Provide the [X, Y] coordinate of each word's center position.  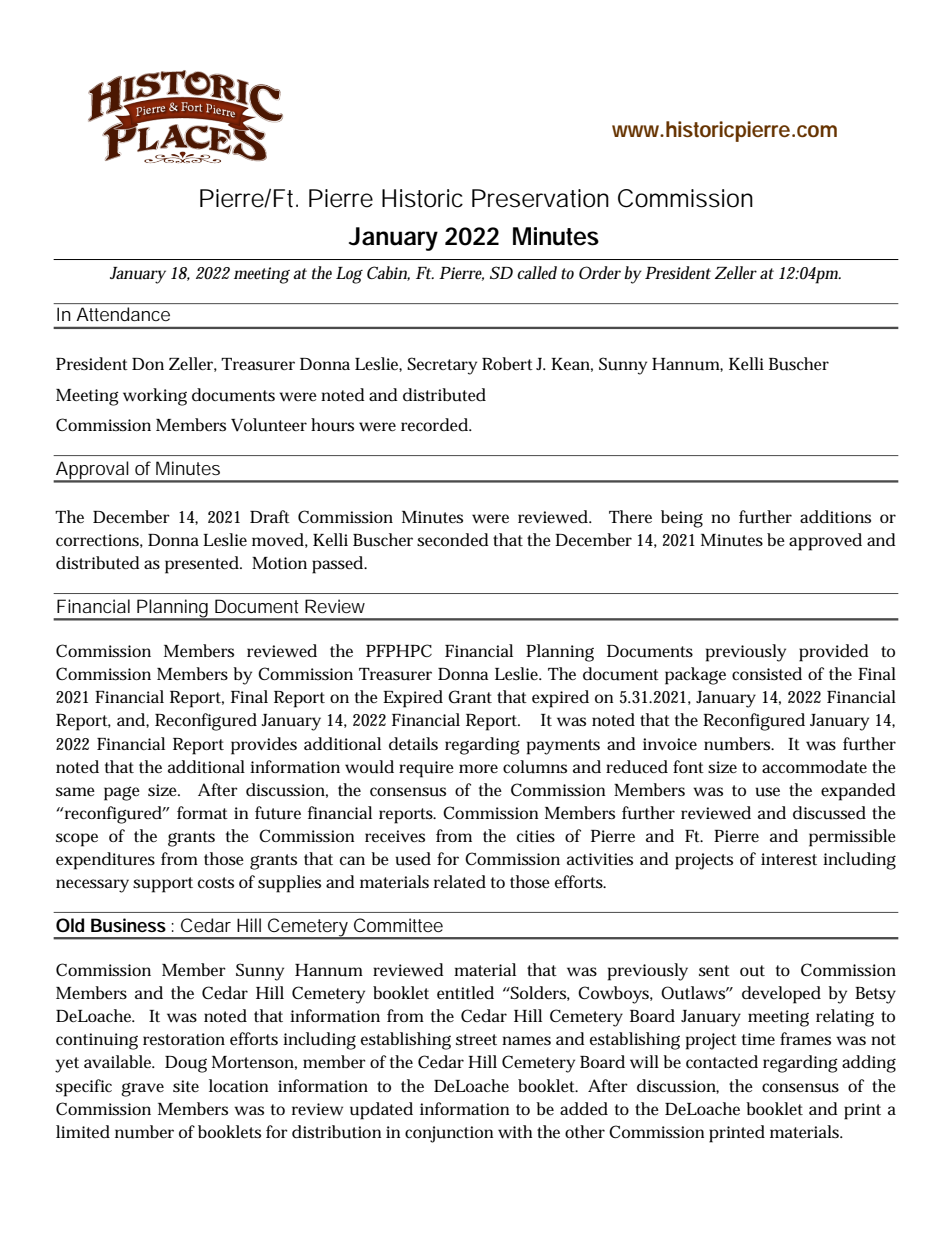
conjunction [449, 1134]
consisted [767, 674]
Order [600, 272]
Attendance [123, 314]
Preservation [540, 198]
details [413, 744]
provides [264, 746]
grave [142, 1089]
